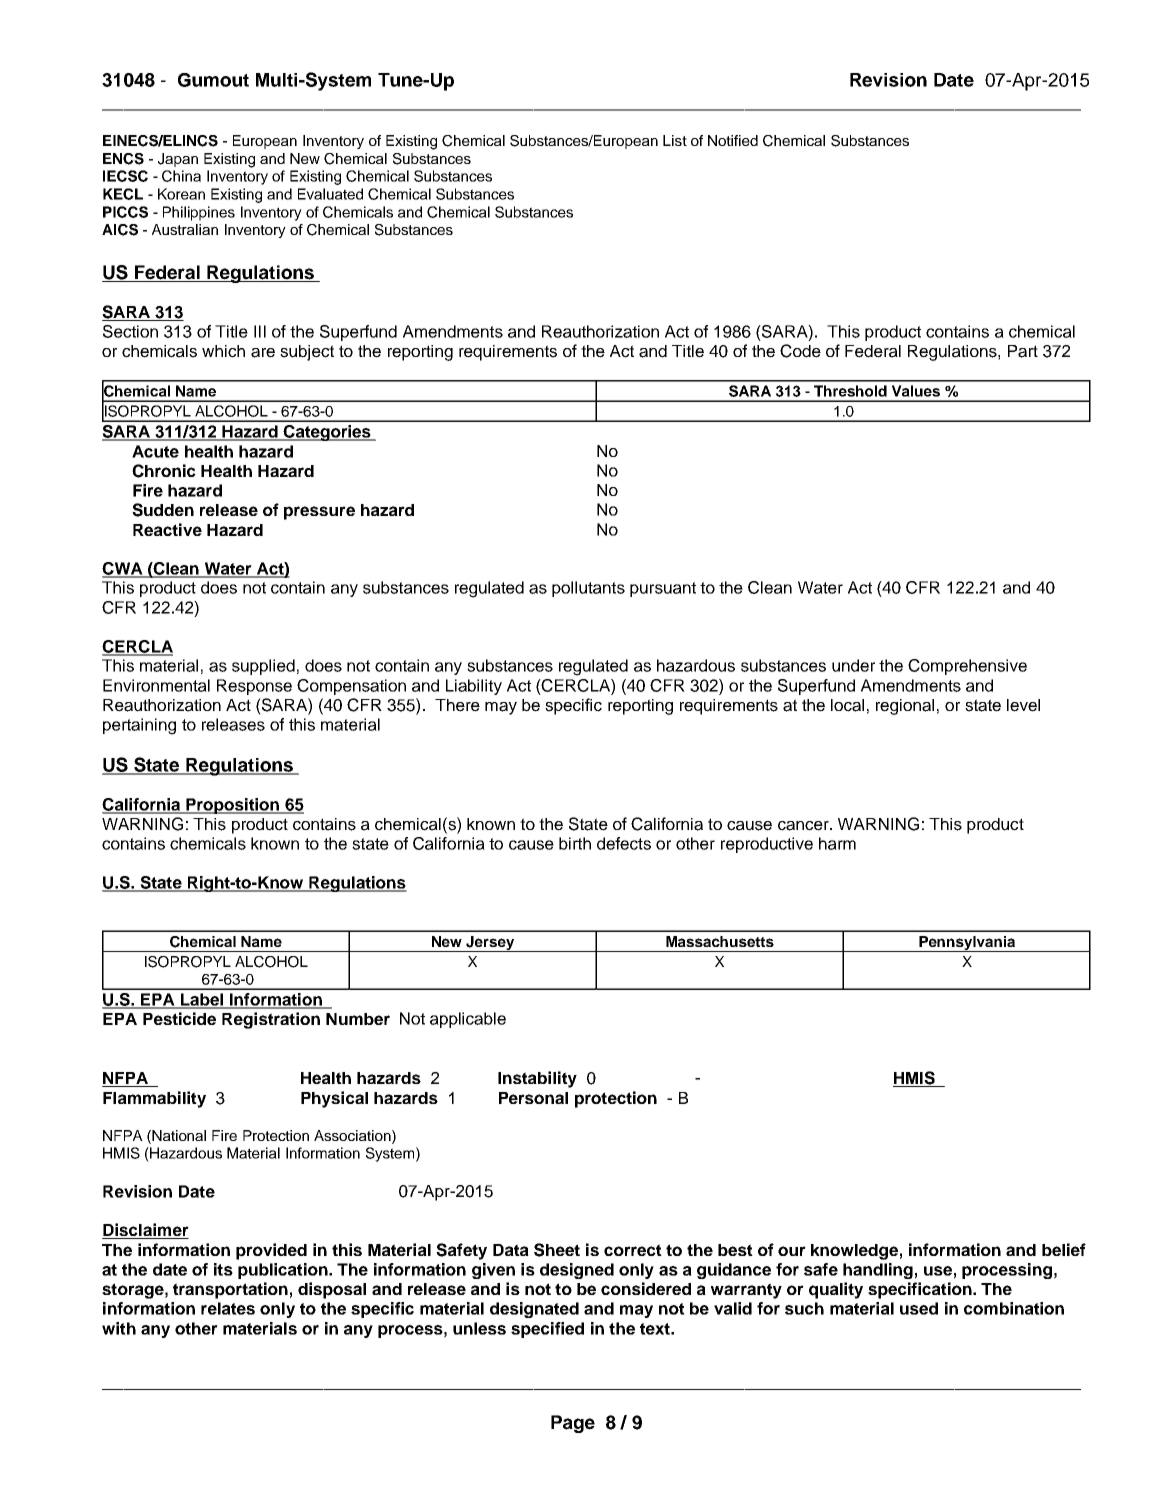 Image resolution: width=1160 pixels, height=1501 pixels. Describe the element at coordinates (573, 1424) in the screenshot. I see `Page` at that location.
